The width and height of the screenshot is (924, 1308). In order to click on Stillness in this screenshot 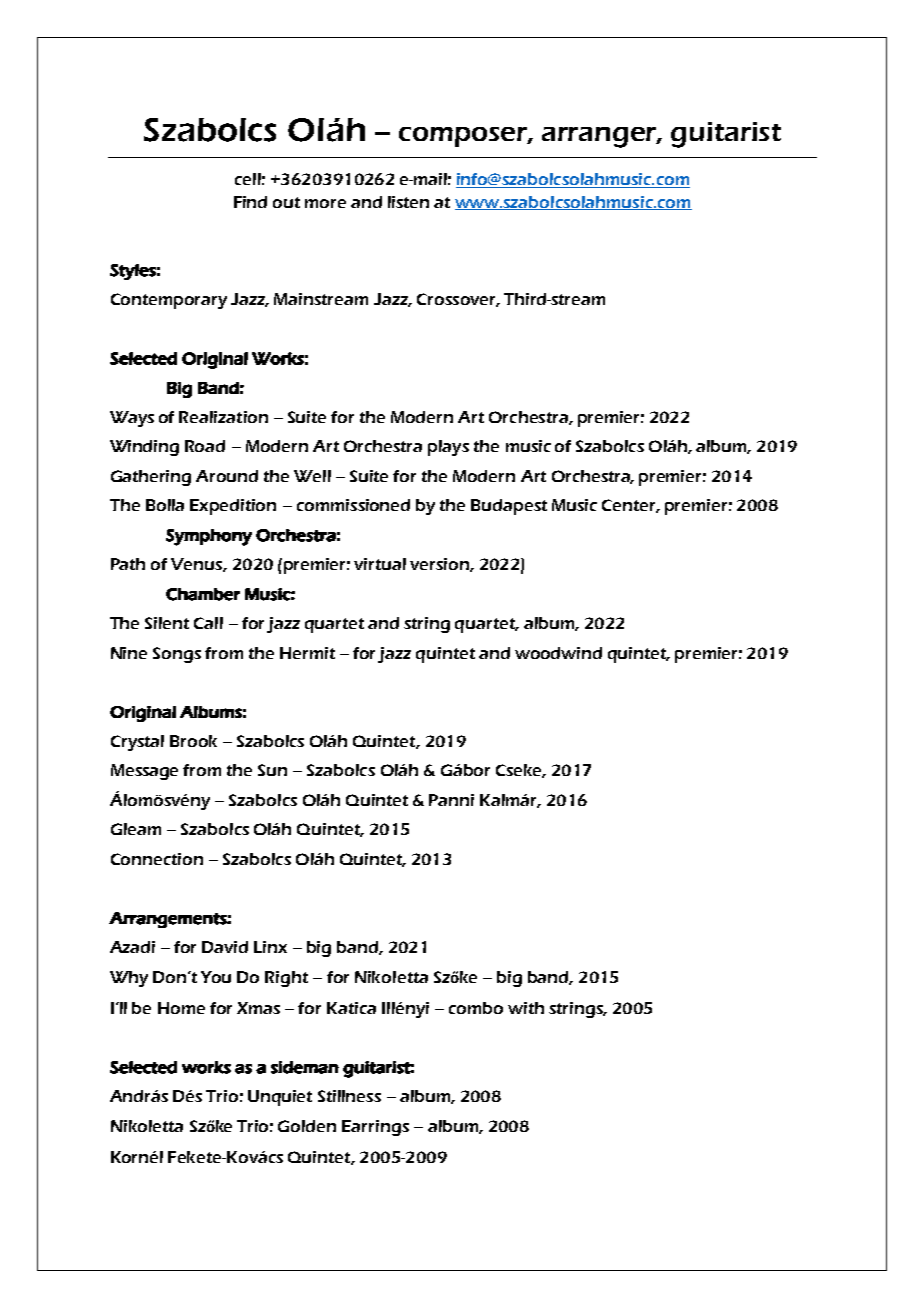, I will do `click(349, 1096)`.
